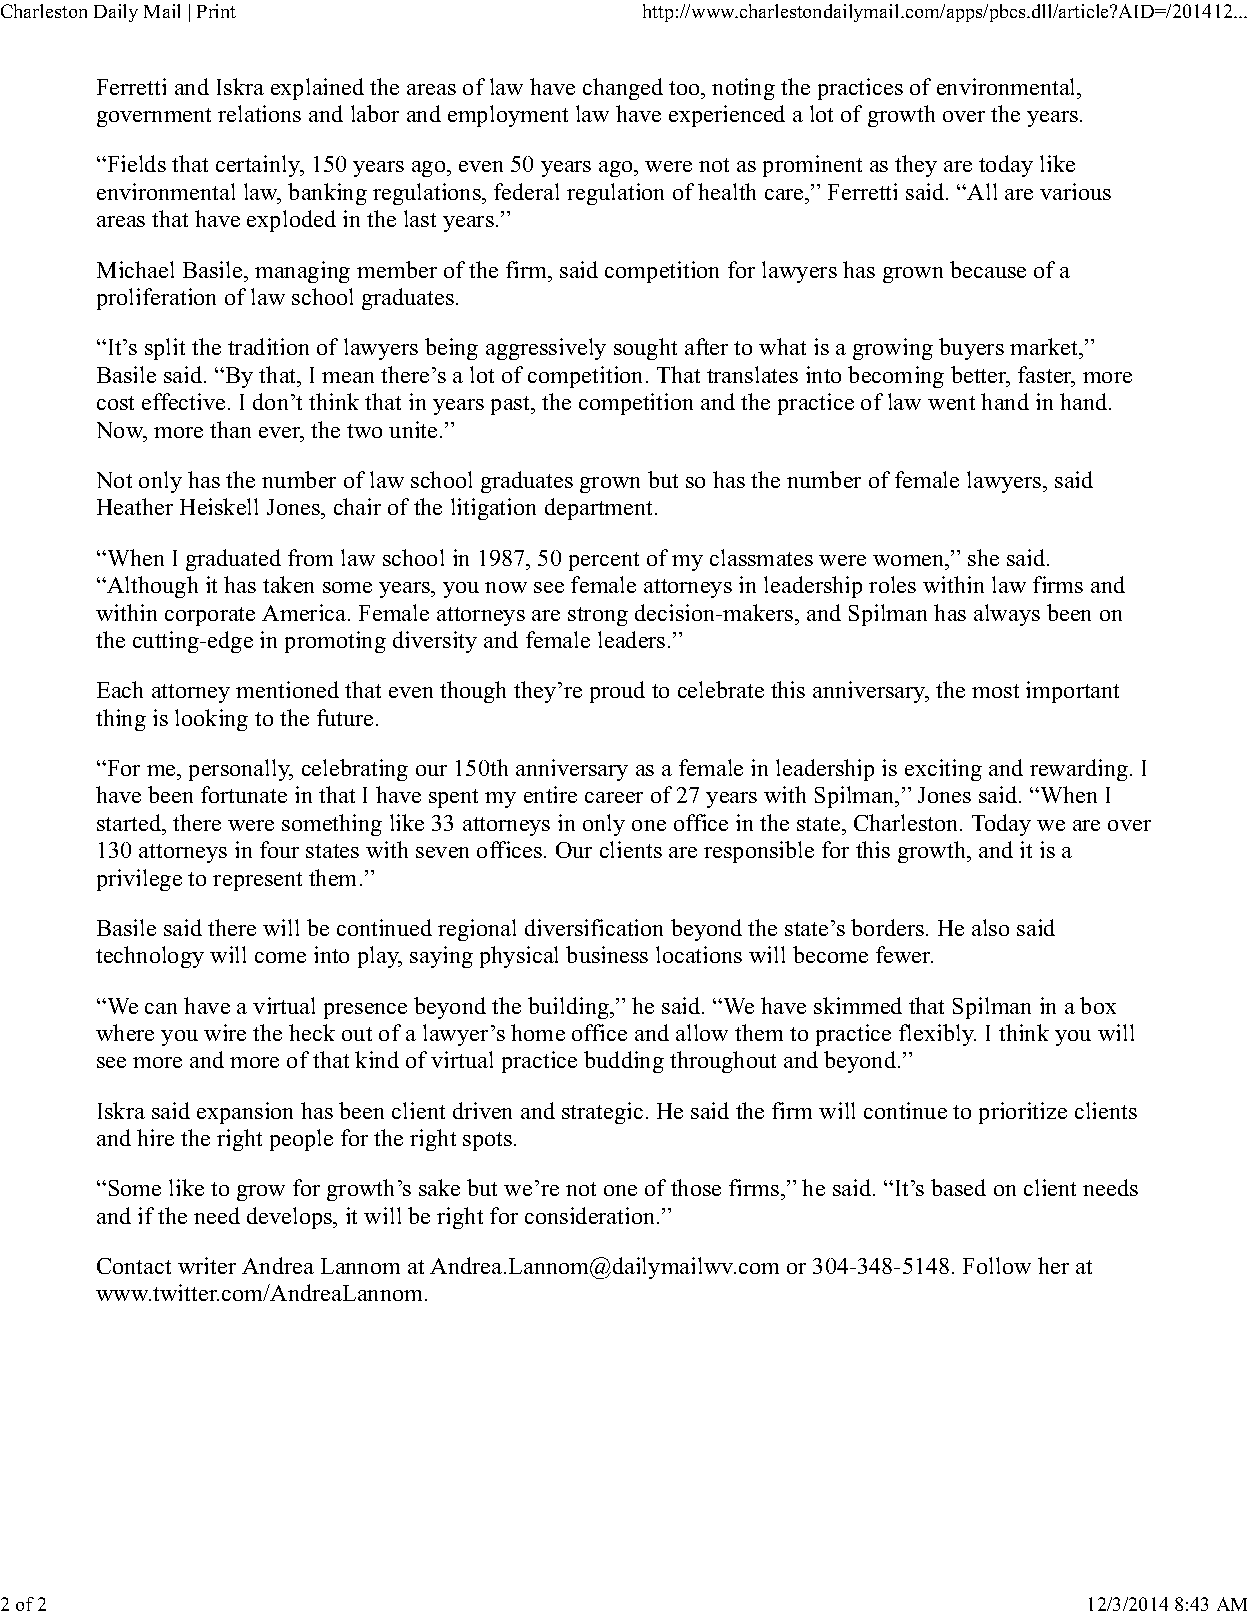 The image size is (1249, 1617). I want to click on entire, so click(550, 794).
